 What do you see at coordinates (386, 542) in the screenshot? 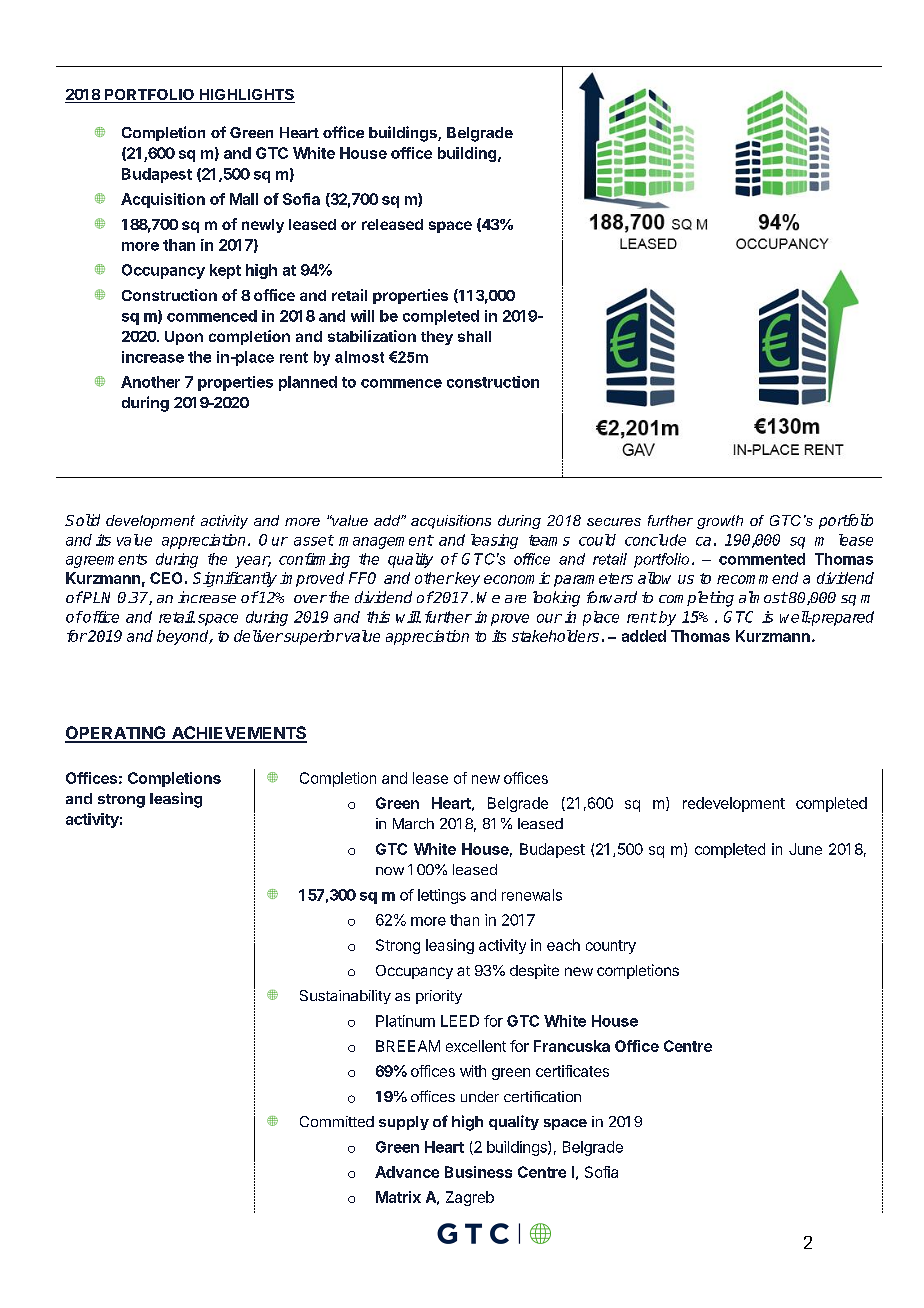
I see `management` at bounding box center [386, 542].
